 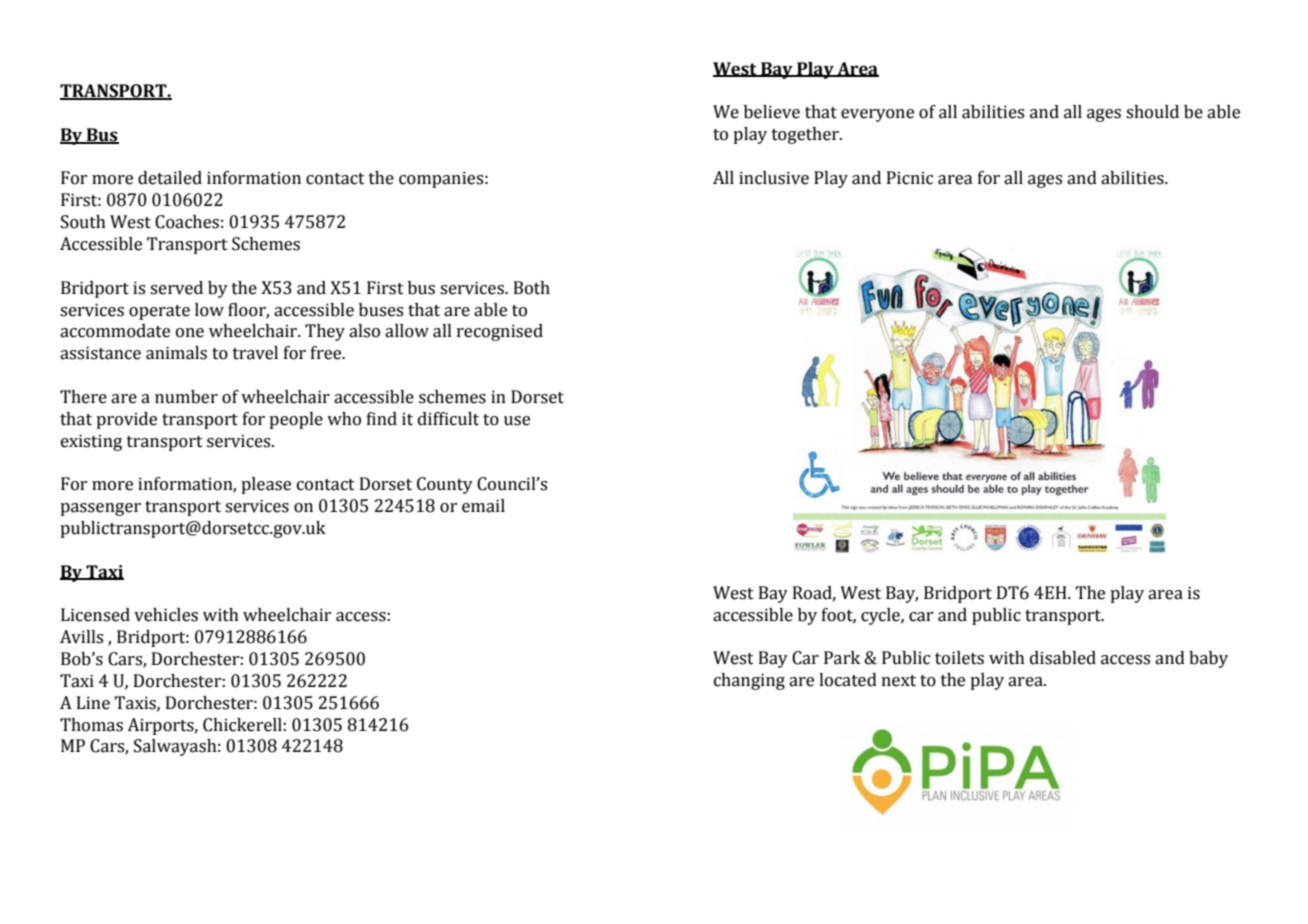 I want to click on believe, so click(x=772, y=112).
